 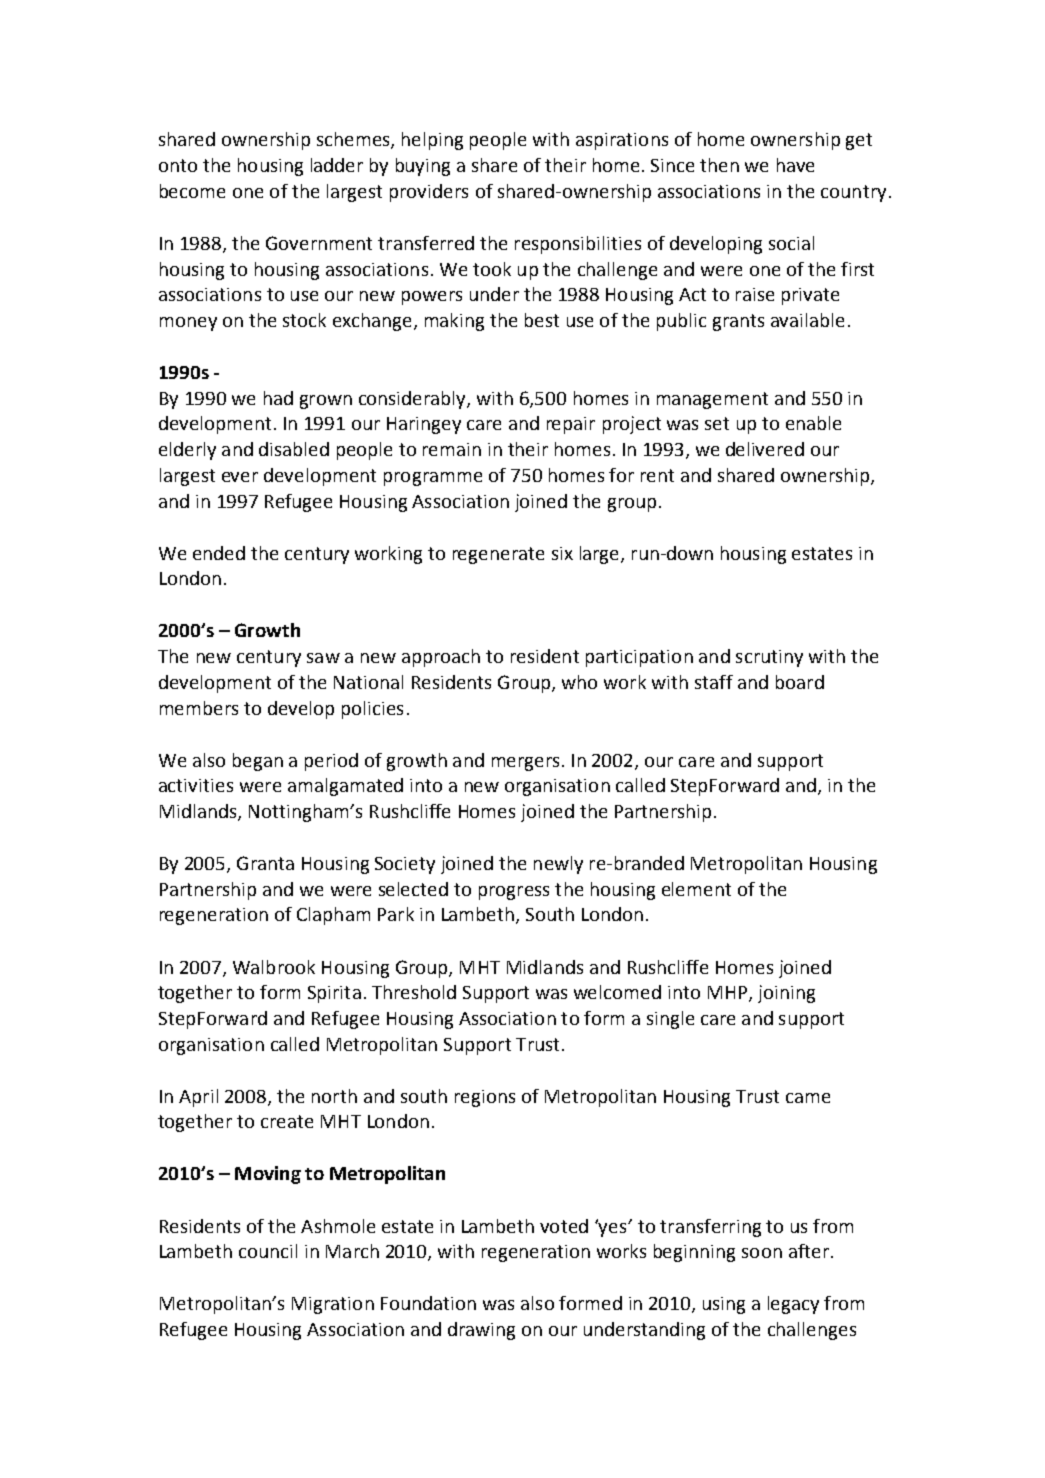 What do you see at coordinates (571, 425) in the screenshot?
I see `repair` at bounding box center [571, 425].
